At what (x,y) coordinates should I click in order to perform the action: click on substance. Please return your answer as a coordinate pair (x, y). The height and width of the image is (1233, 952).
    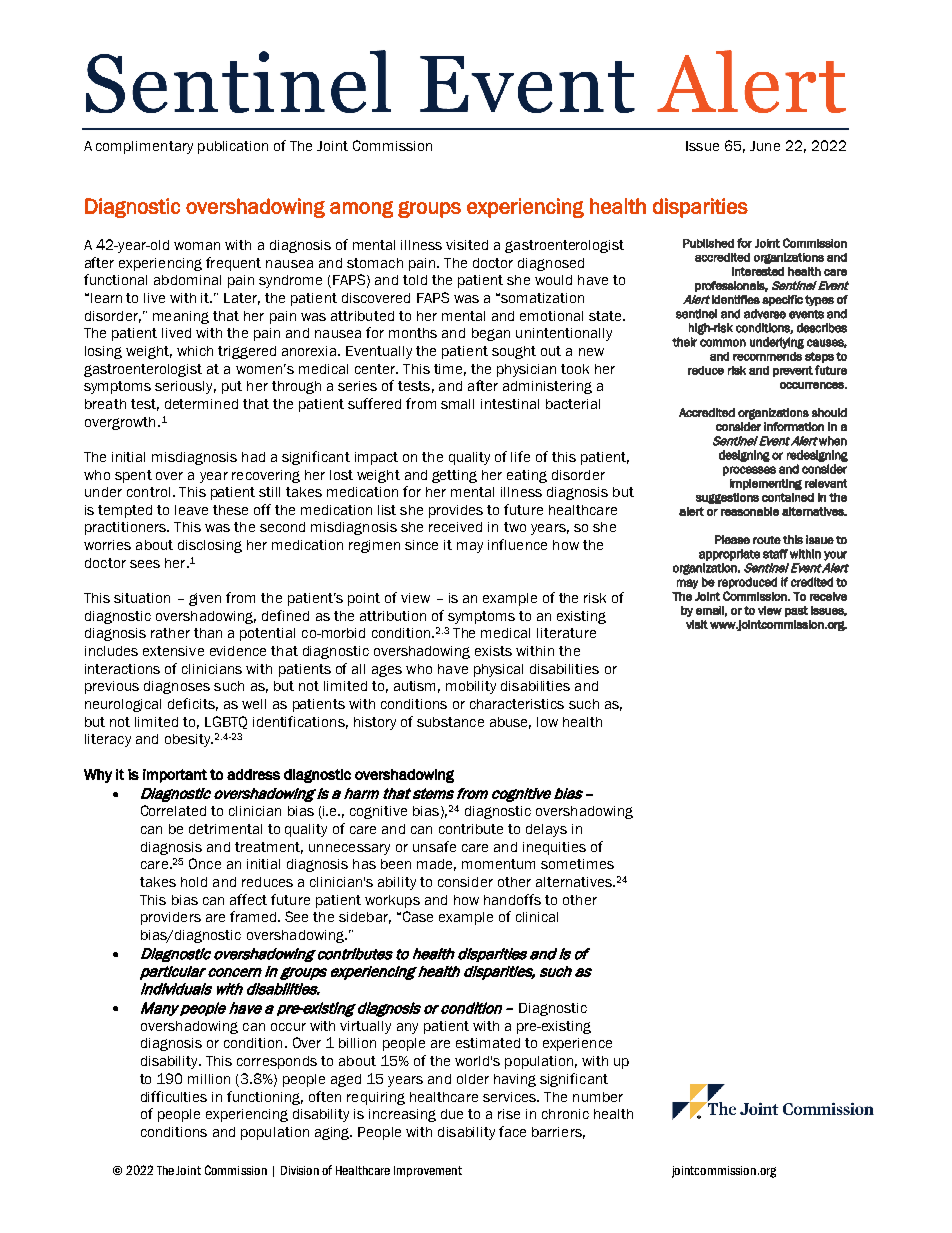
    Looking at the image, I should click on (450, 722).
